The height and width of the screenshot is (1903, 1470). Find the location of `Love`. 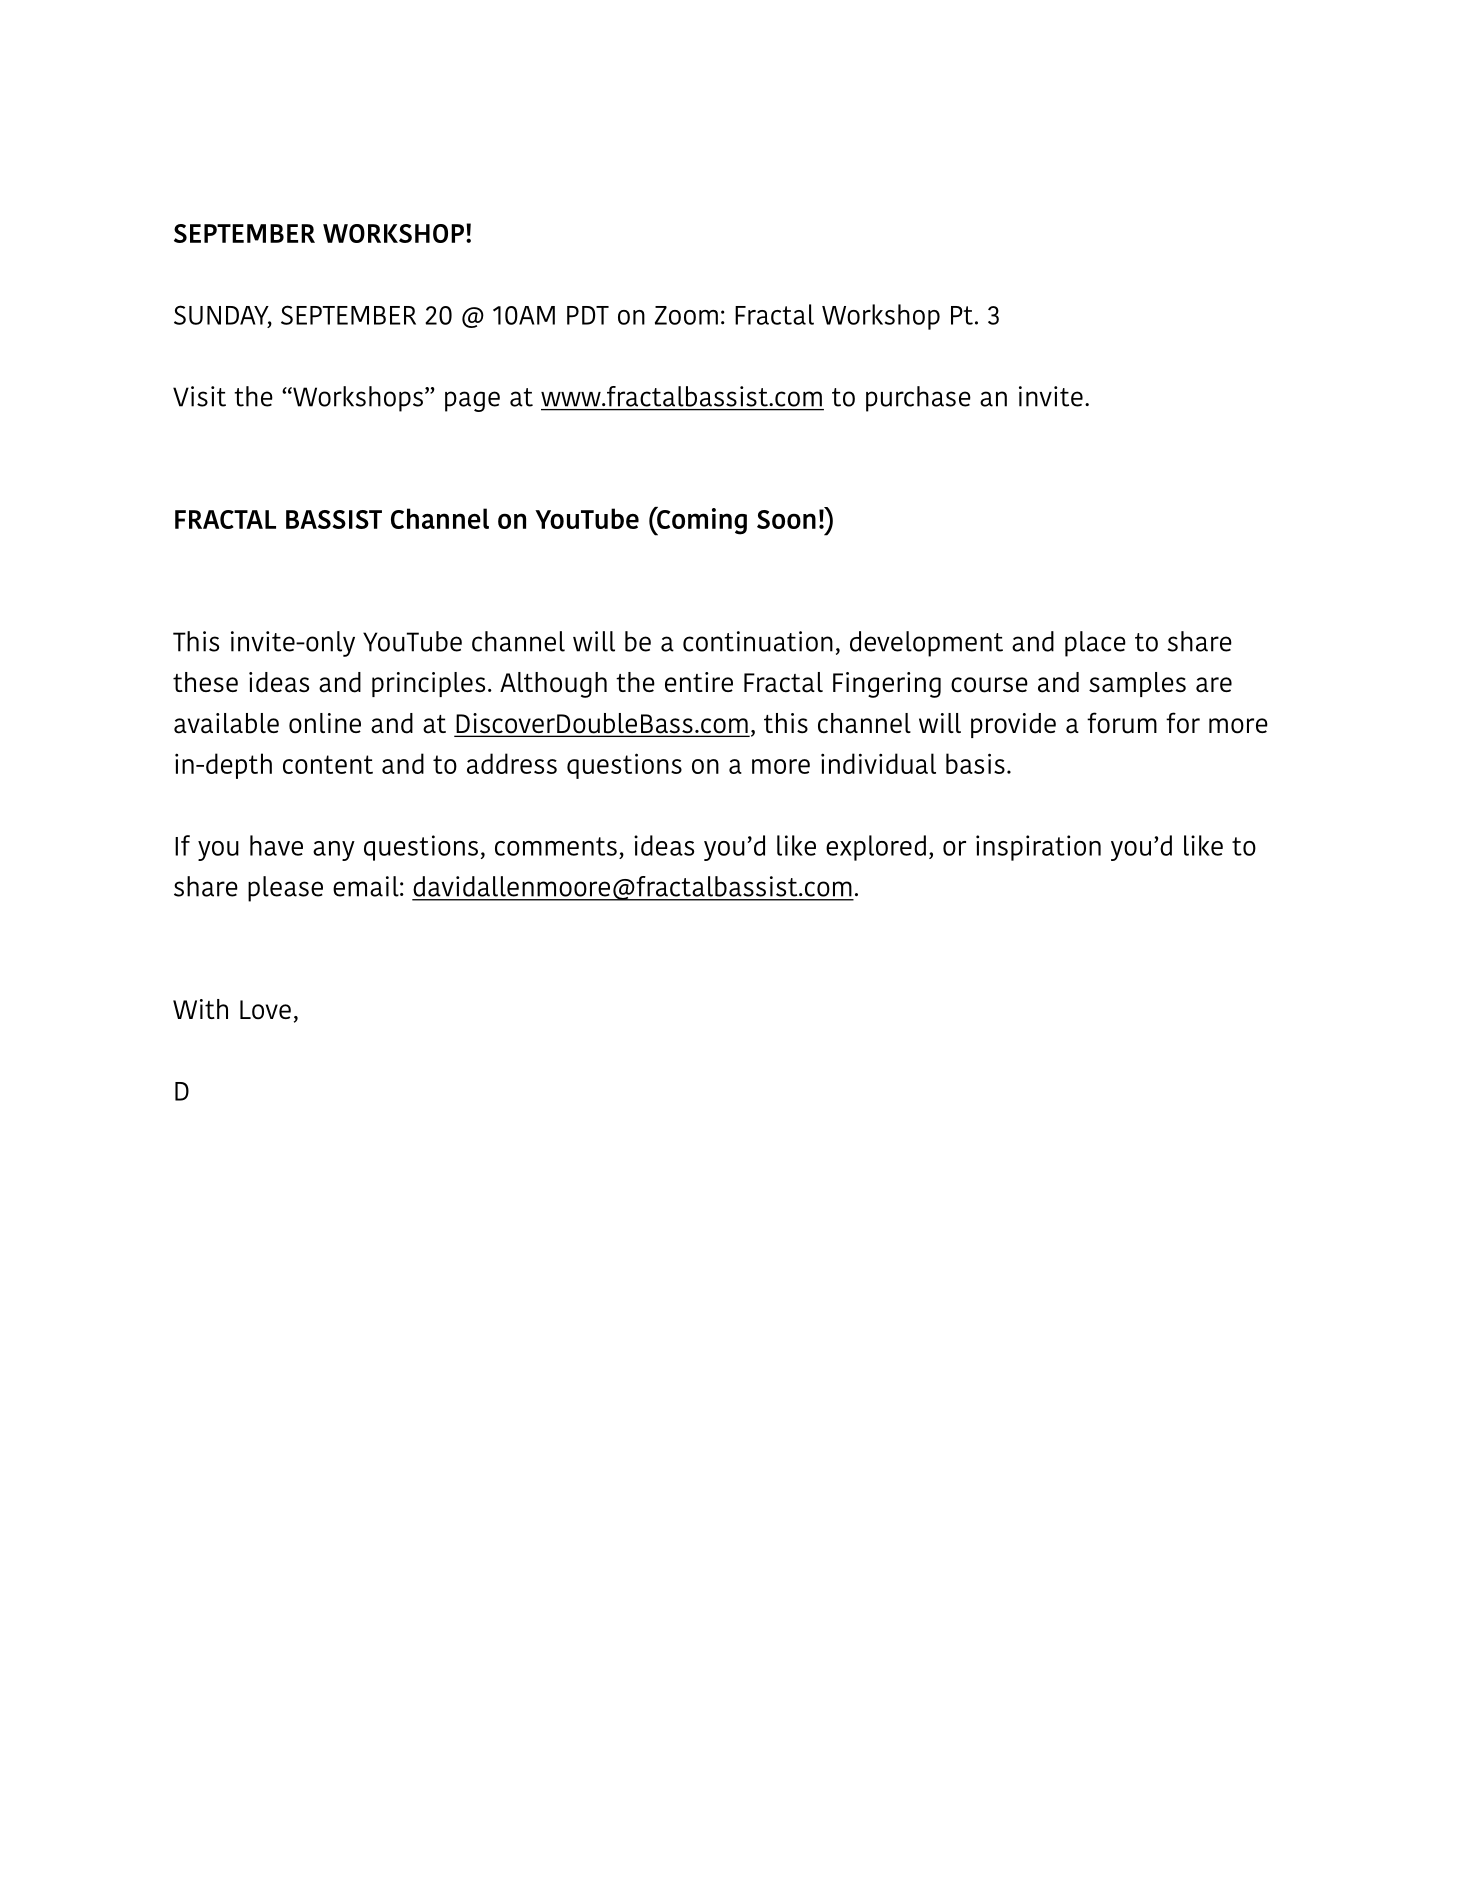

Love is located at coordinates (265, 1010).
